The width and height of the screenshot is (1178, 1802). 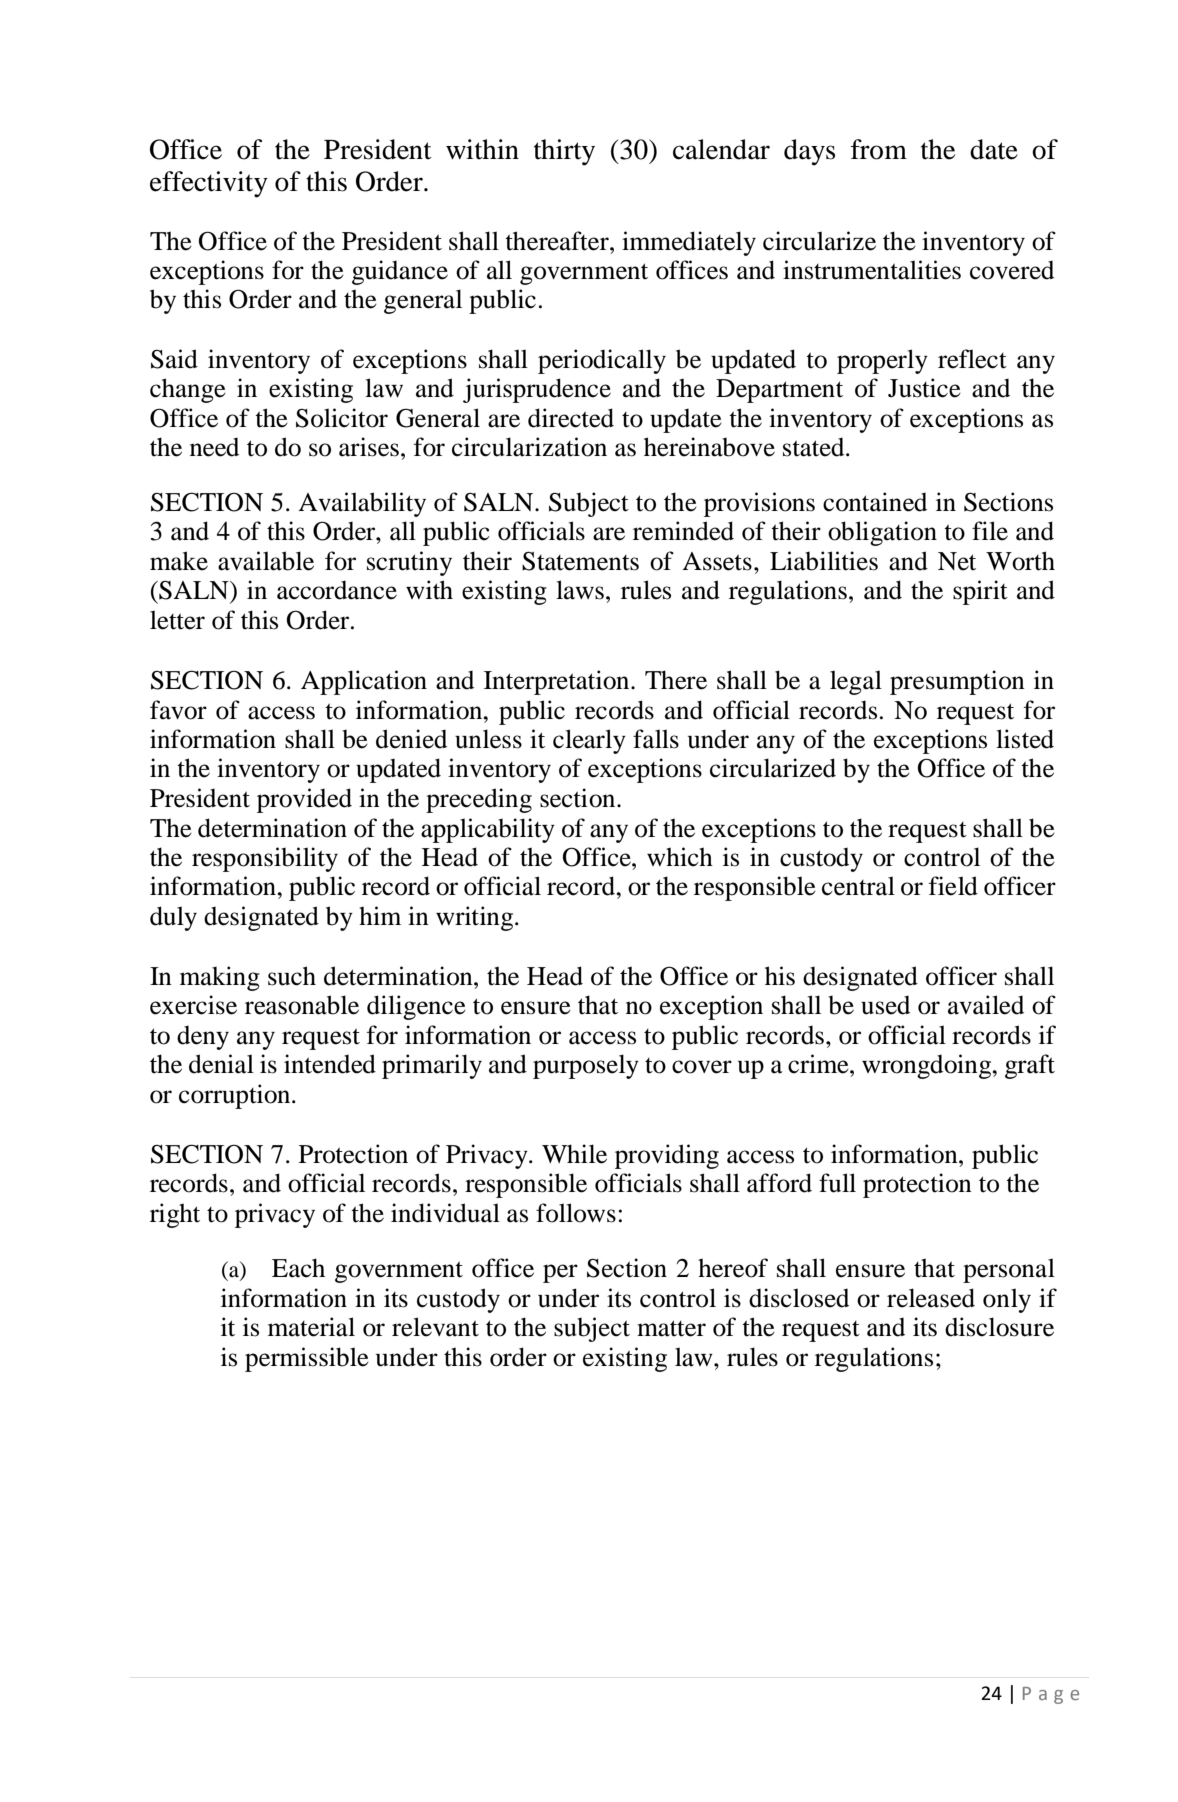 What do you see at coordinates (400, 272) in the screenshot?
I see `guidance` at bounding box center [400, 272].
